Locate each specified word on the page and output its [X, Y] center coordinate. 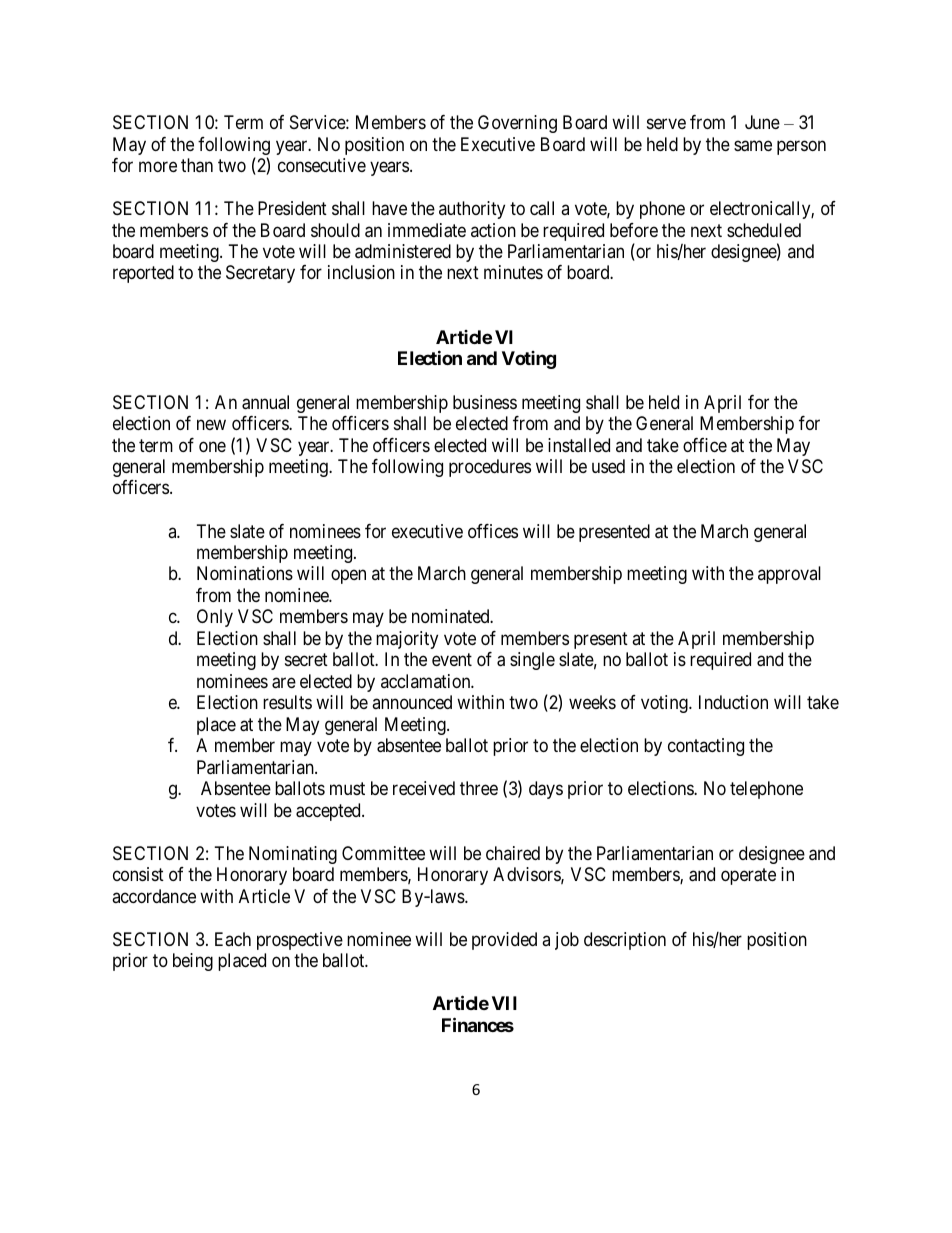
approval [789, 575]
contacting [706, 747]
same [753, 146]
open [348, 577]
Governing [517, 124]
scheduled [764, 230]
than [197, 165]
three [479, 788]
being [193, 962]
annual [265, 402]
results [287, 702]
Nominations [245, 573]
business [485, 402]
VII [504, 1003]
